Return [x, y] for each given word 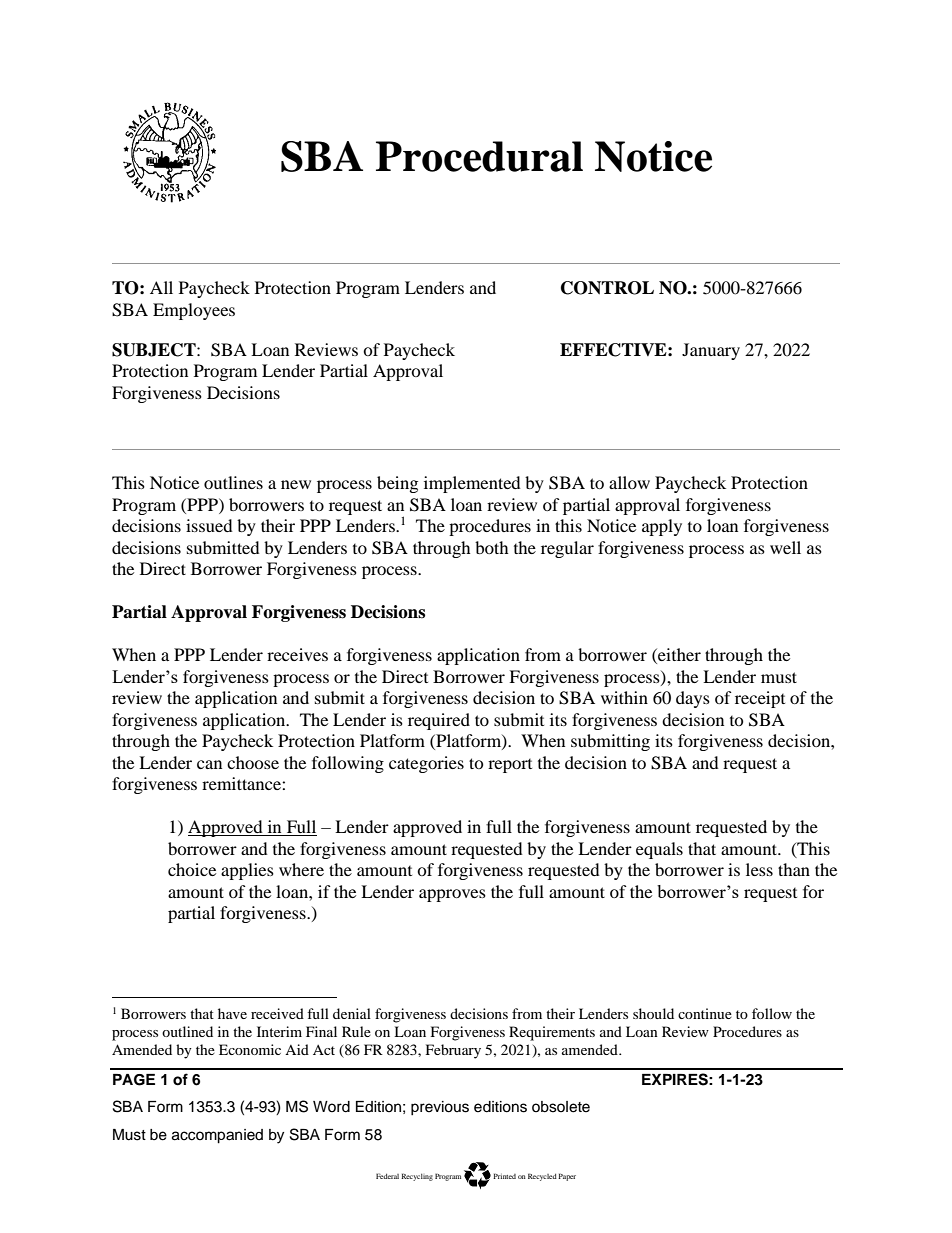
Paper [567, 1177]
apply [662, 527]
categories [426, 764]
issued [209, 525]
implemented [472, 484]
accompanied [217, 1136]
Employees [194, 311]
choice [192, 869]
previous [440, 1108]
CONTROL [607, 288]
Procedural [479, 156]
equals [659, 850]
